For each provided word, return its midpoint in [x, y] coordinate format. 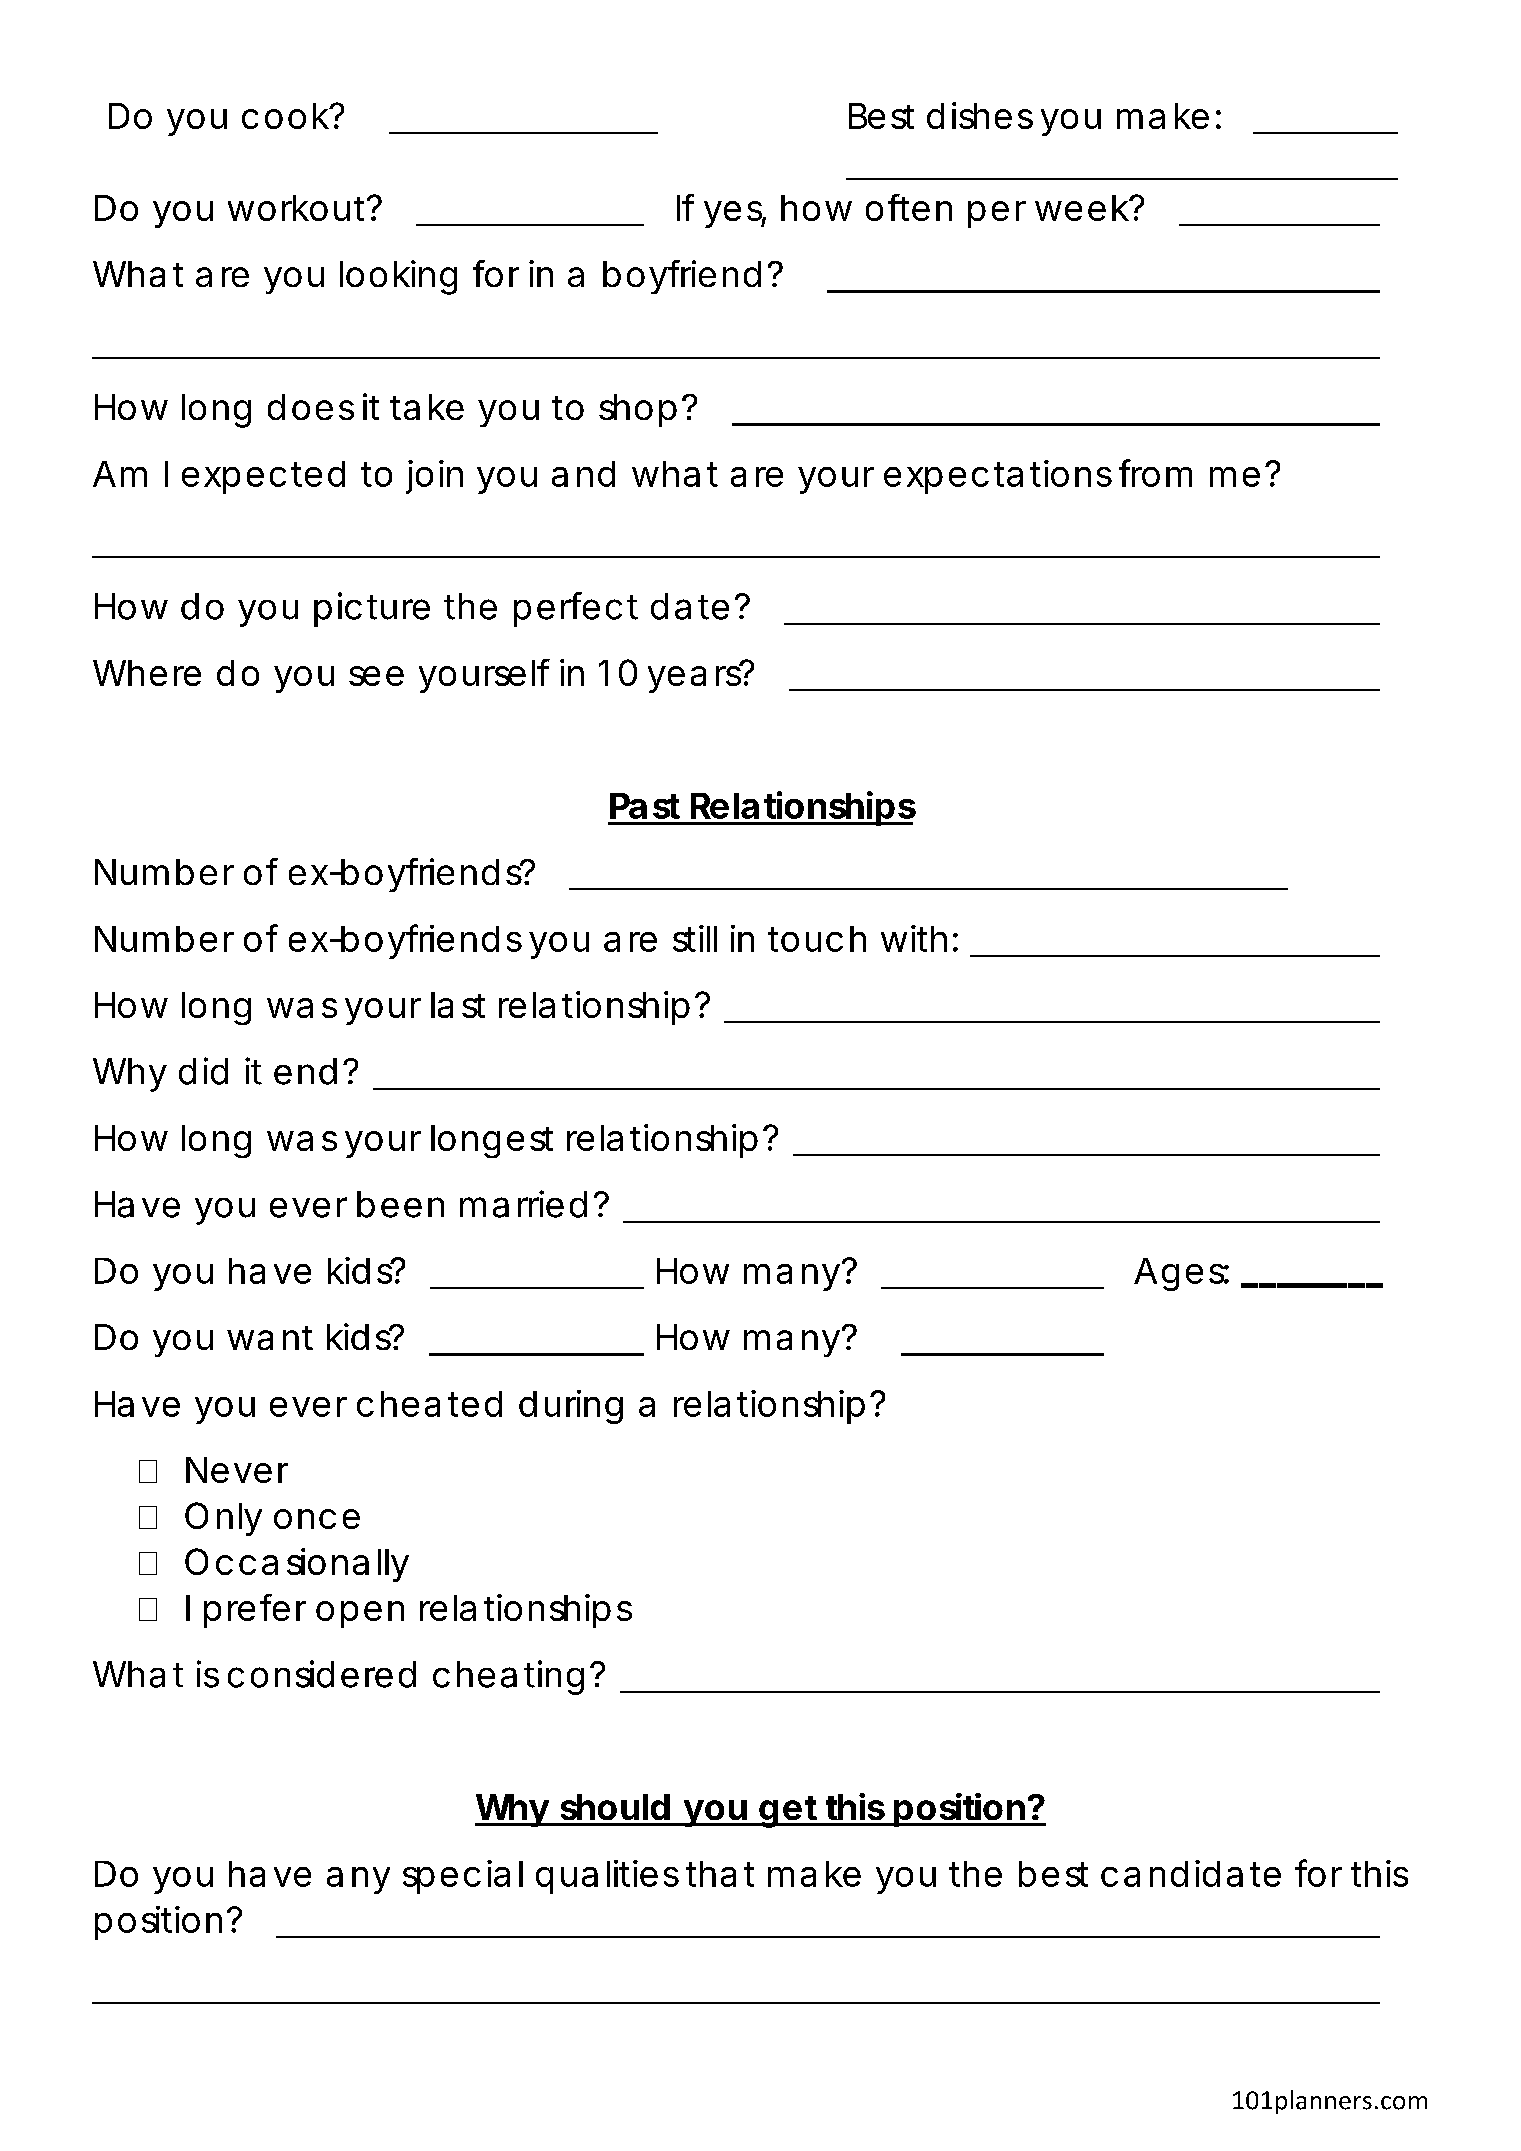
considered [322, 1674]
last [458, 1005]
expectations [998, 477]
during [571, 1407]
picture [372, 609]
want [270, 1338]
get [789, 1812]
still [695, 938]
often [909, 207]
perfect [576, 609]
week [1083, 208]
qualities [607, 1877]
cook [286, 116]
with [914, 938]
